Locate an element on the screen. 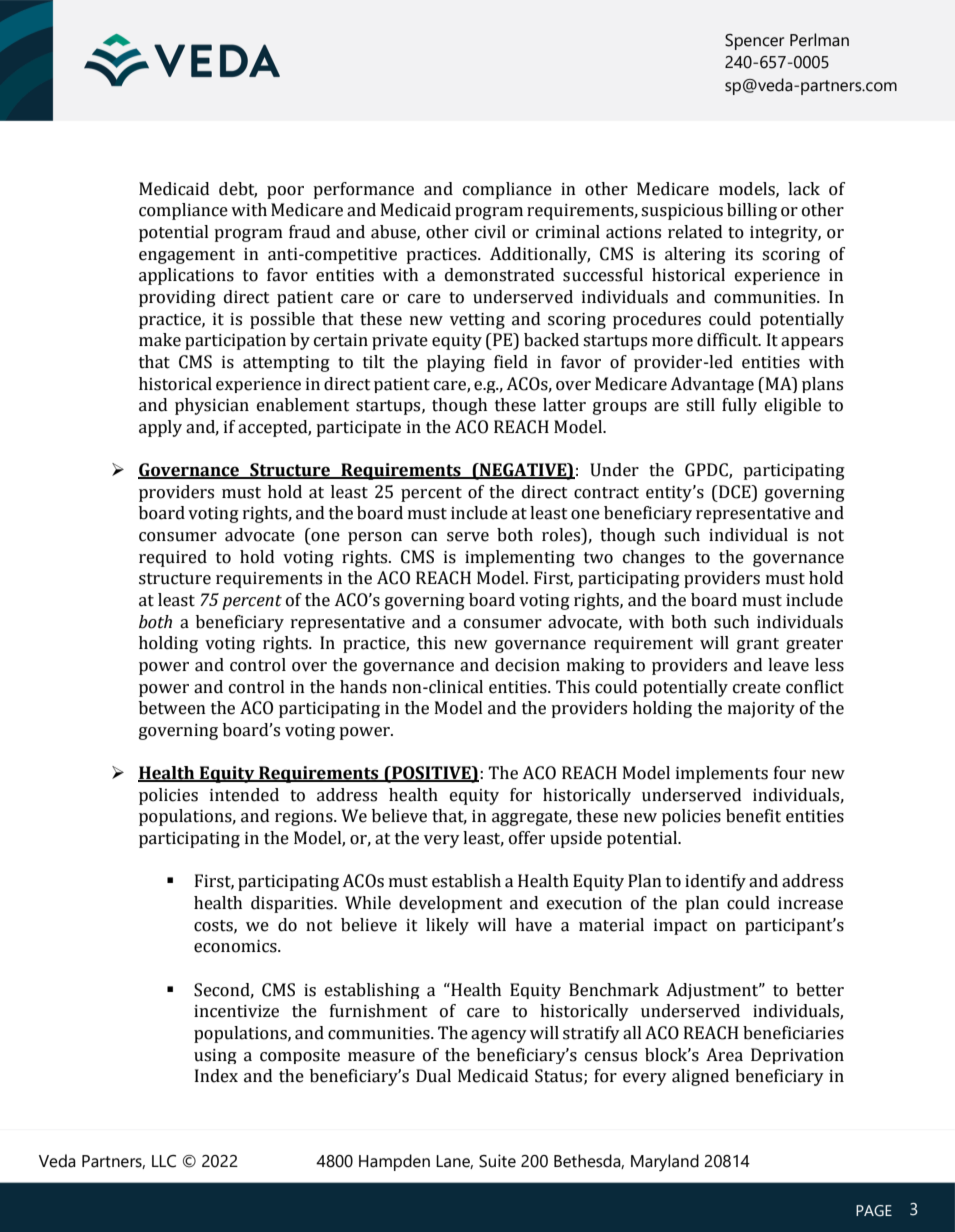 Image resolution: width=955 pixels, height=1232 pixels. Spencer is located at coordinates (754, 42).
